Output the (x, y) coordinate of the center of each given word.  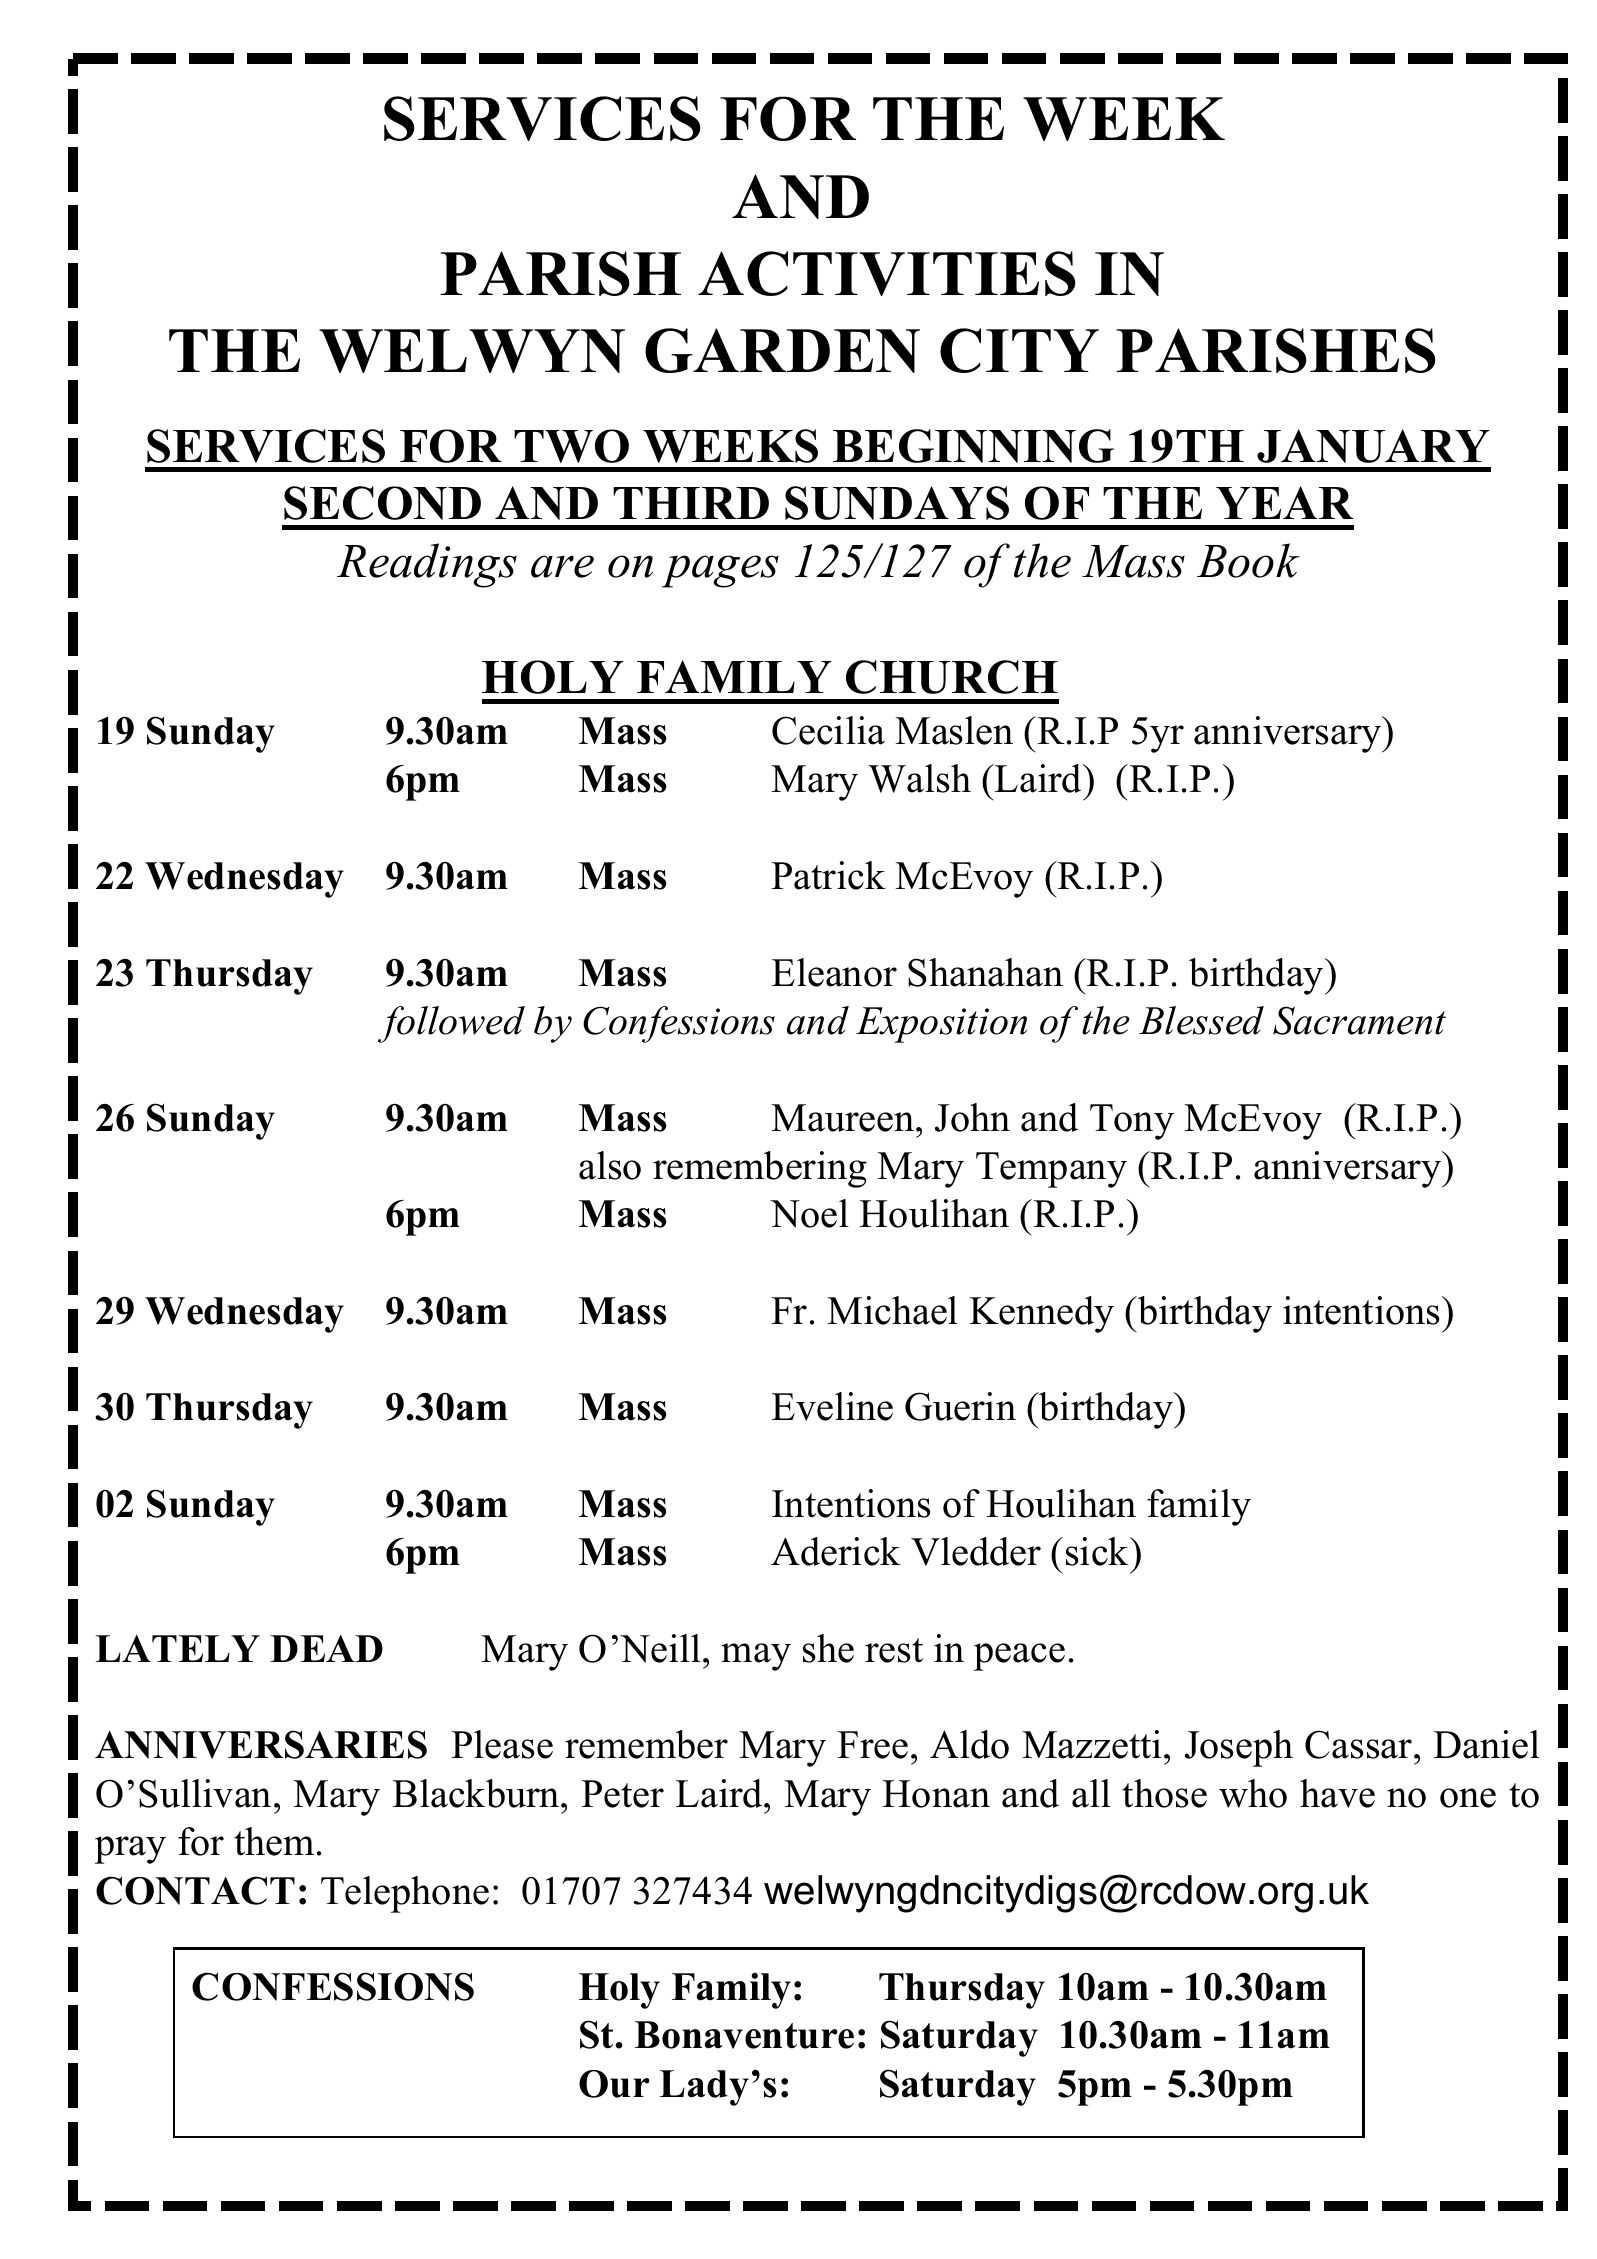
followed (451, 1024)
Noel (809, 1213)
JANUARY (1373, 446)
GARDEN (782, 350)
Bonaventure (744, 2035)
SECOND (382, 503)
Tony (1132, 1122)
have (1337, 1793)
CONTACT (195, 1890)
